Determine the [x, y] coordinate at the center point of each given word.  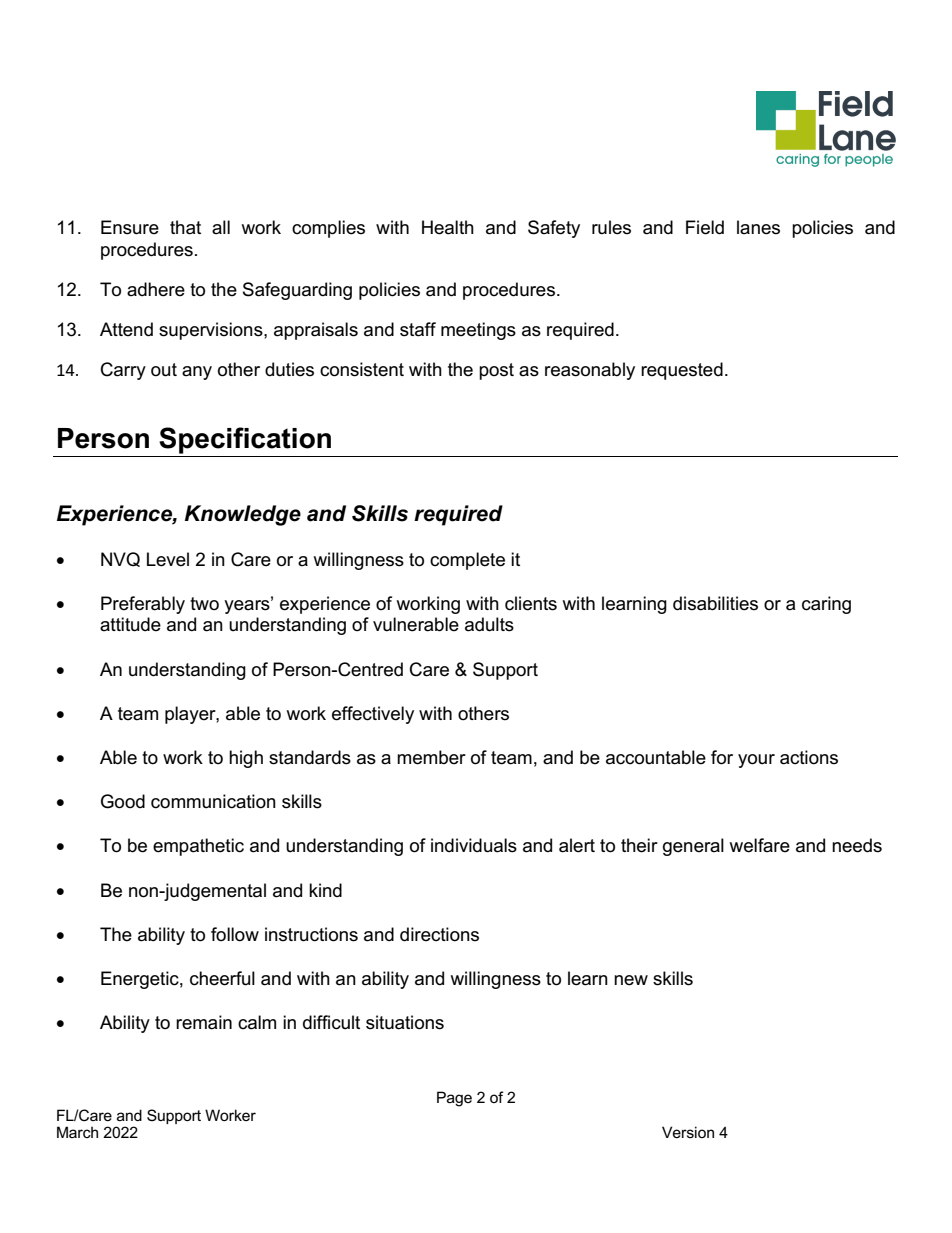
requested [682, 371]
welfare [759, 845]
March [77, 1132]
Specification [245, 440]
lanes [758, 227]
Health [448, 227]
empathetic [198, 847]
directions [439, 934]
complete [467, 561]
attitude [130, 624]
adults [489, 624]
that [185, 227]
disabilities [715, 603]
